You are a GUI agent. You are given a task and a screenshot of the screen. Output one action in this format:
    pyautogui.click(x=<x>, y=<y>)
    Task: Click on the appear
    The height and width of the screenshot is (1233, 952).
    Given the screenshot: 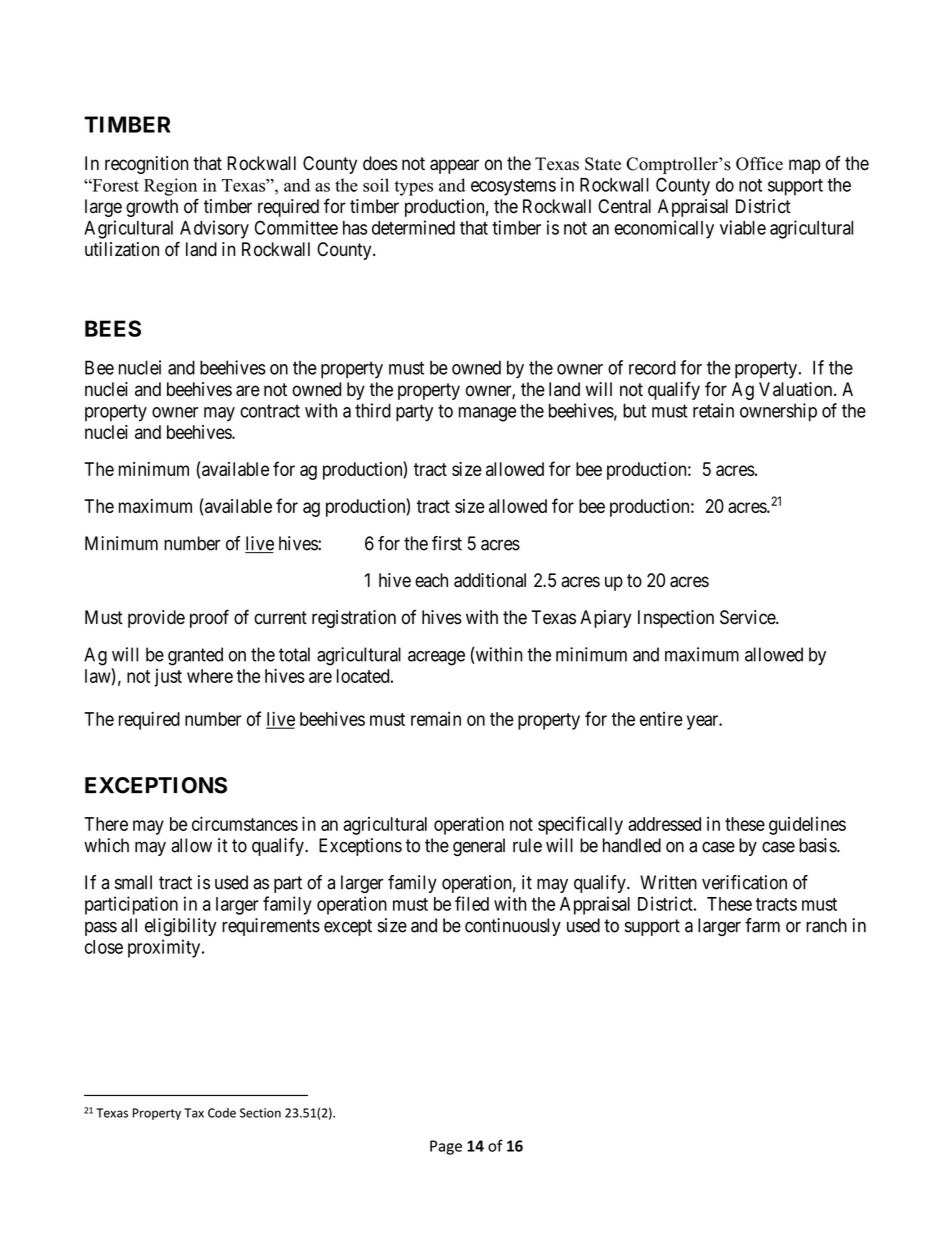 What is the action you would take?
    pyautogui.click(x=454, y=166)
